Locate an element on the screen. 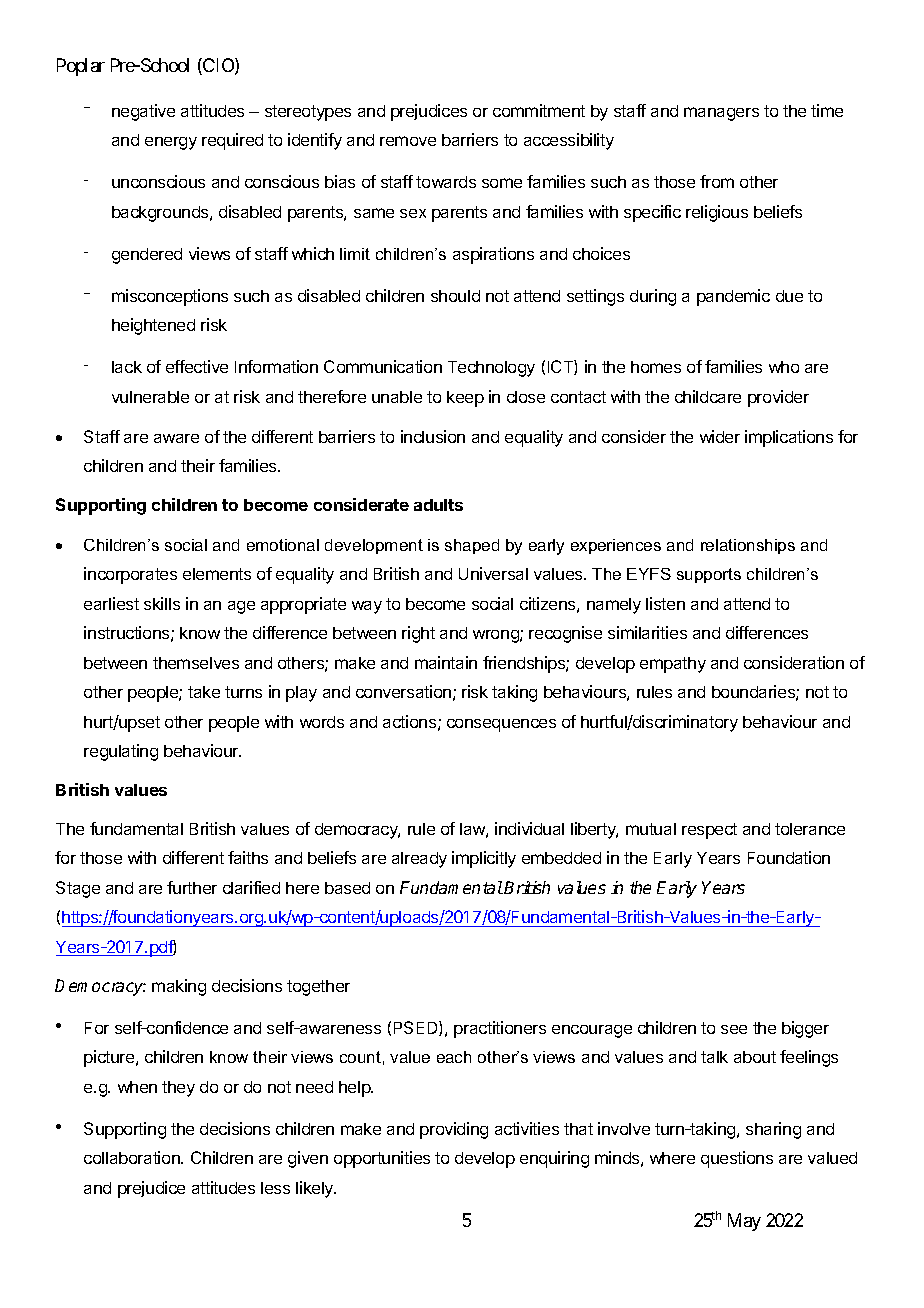  managers is located at coordinates (721, 114).
